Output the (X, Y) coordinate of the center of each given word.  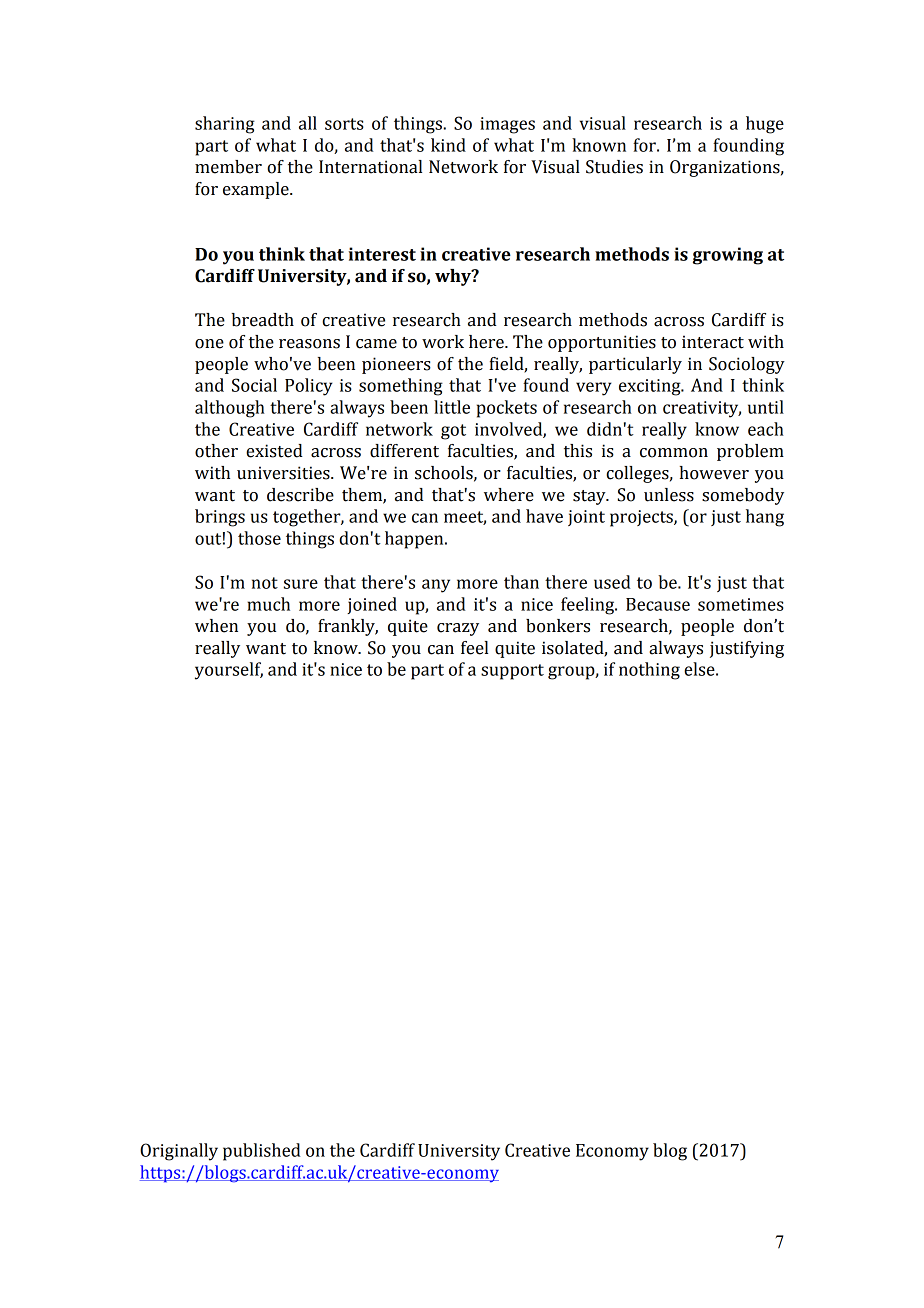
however (714, 473)
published (262, 1152)
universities (284, 473)
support (512, 672)
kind (448, 145)
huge (765, 125)
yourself (229, 671)
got (453, 432)
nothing (649, 671)
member (228, 167)
